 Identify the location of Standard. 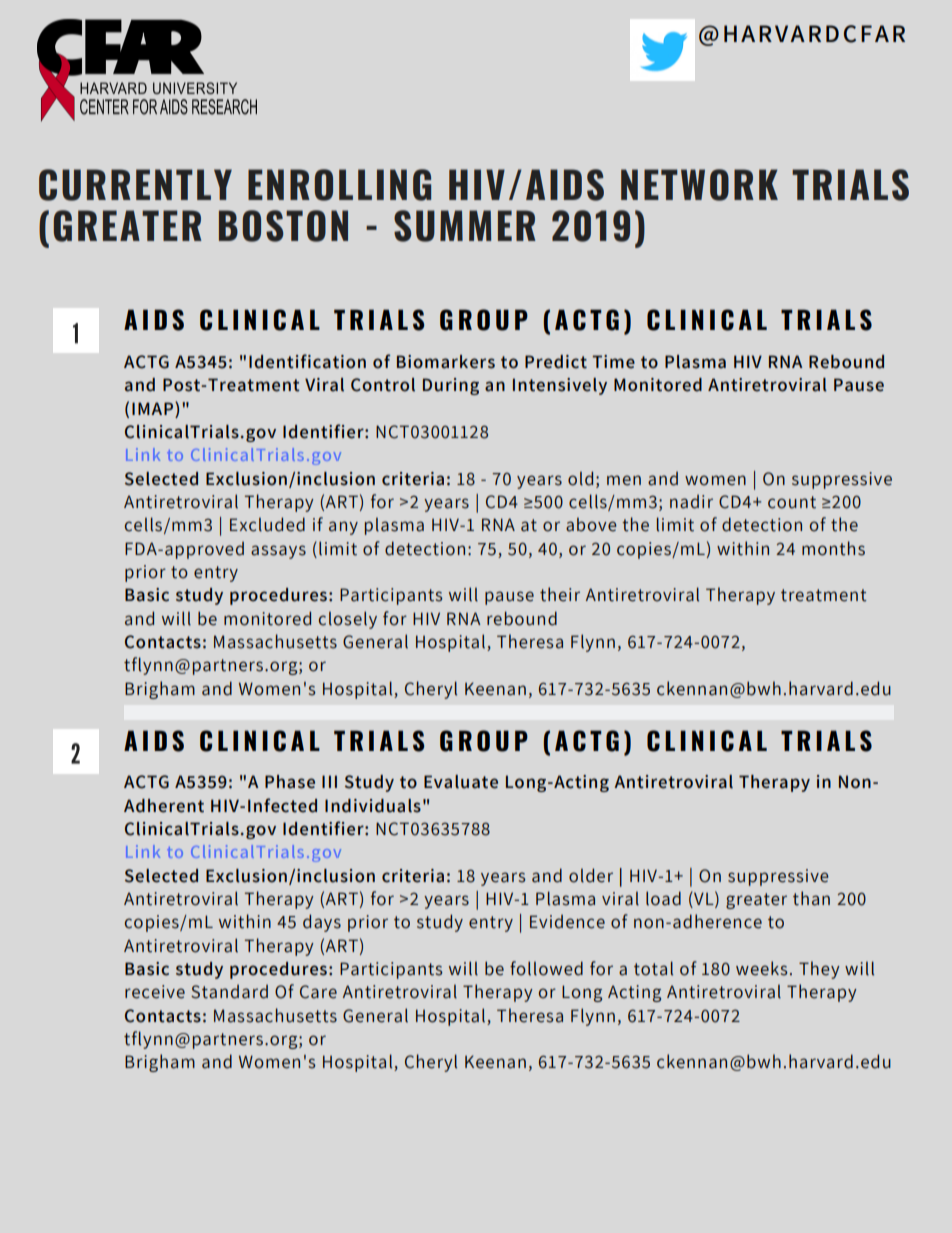
(229, 991).
